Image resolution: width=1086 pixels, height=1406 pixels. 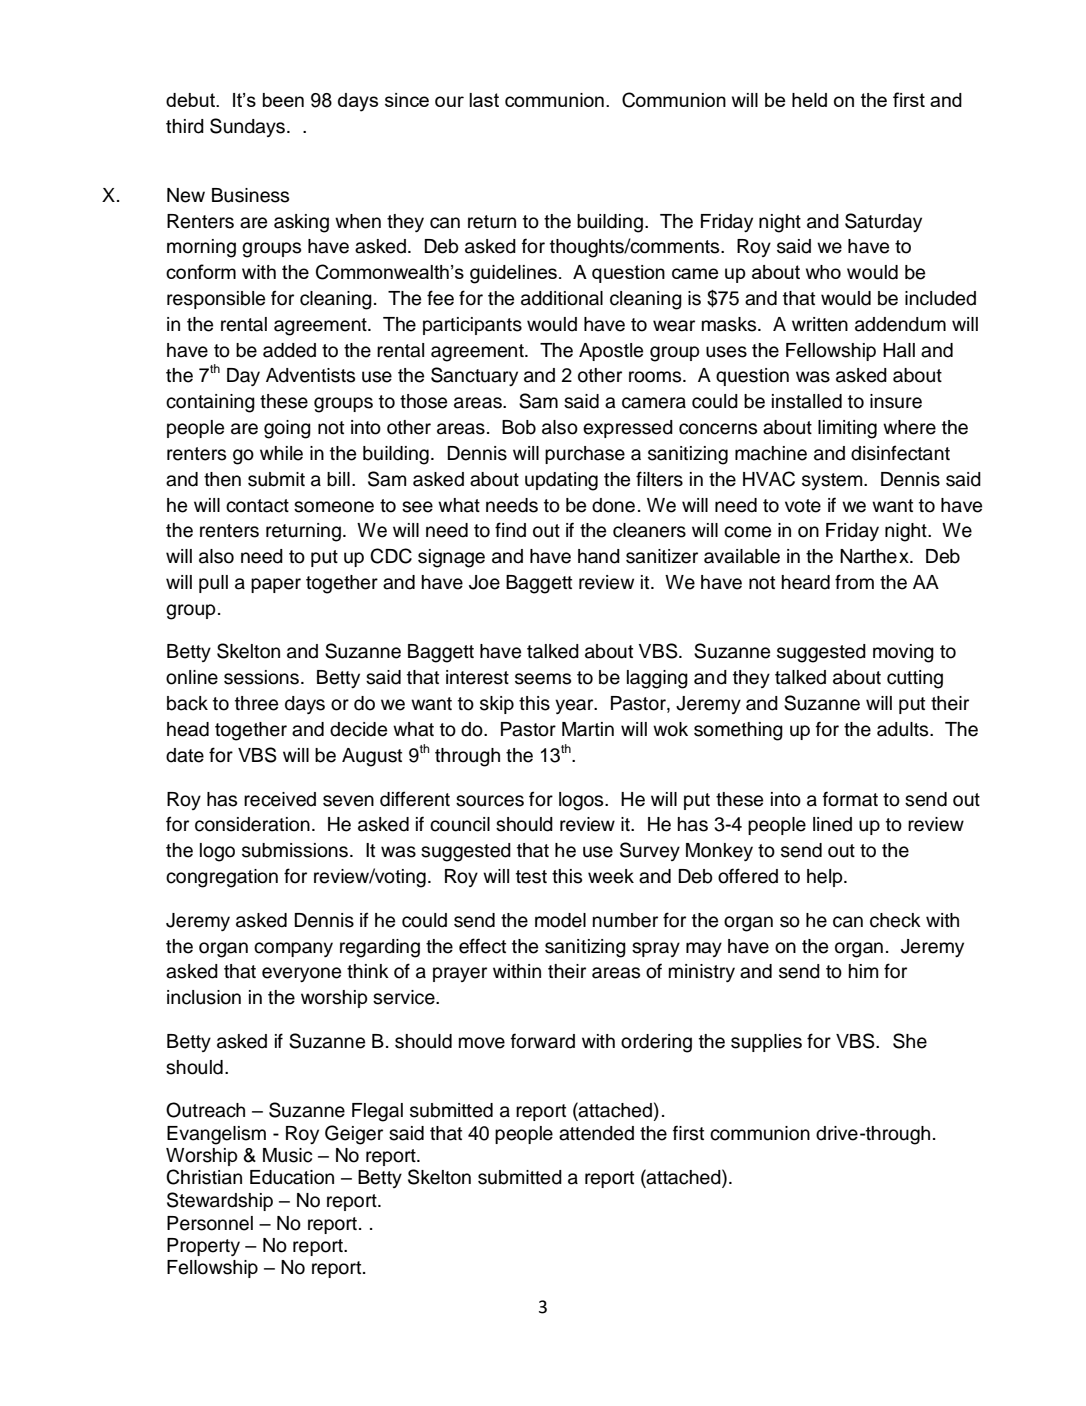 What do you see at coordinates (863, 971) in the page?
I see `him` at bounding box center [863, 971].
